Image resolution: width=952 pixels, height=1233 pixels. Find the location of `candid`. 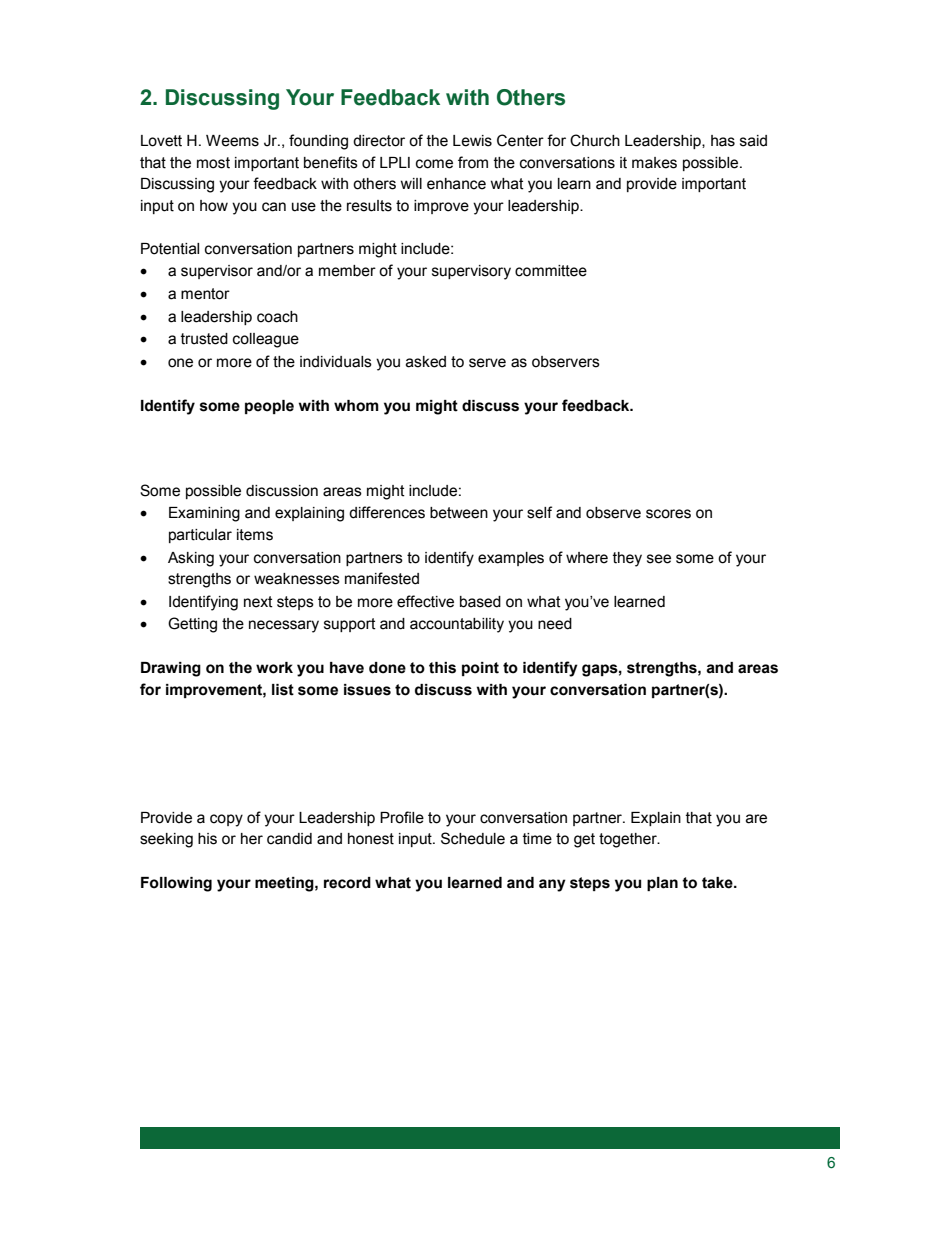

candid is located at coordinates (289, 839).
